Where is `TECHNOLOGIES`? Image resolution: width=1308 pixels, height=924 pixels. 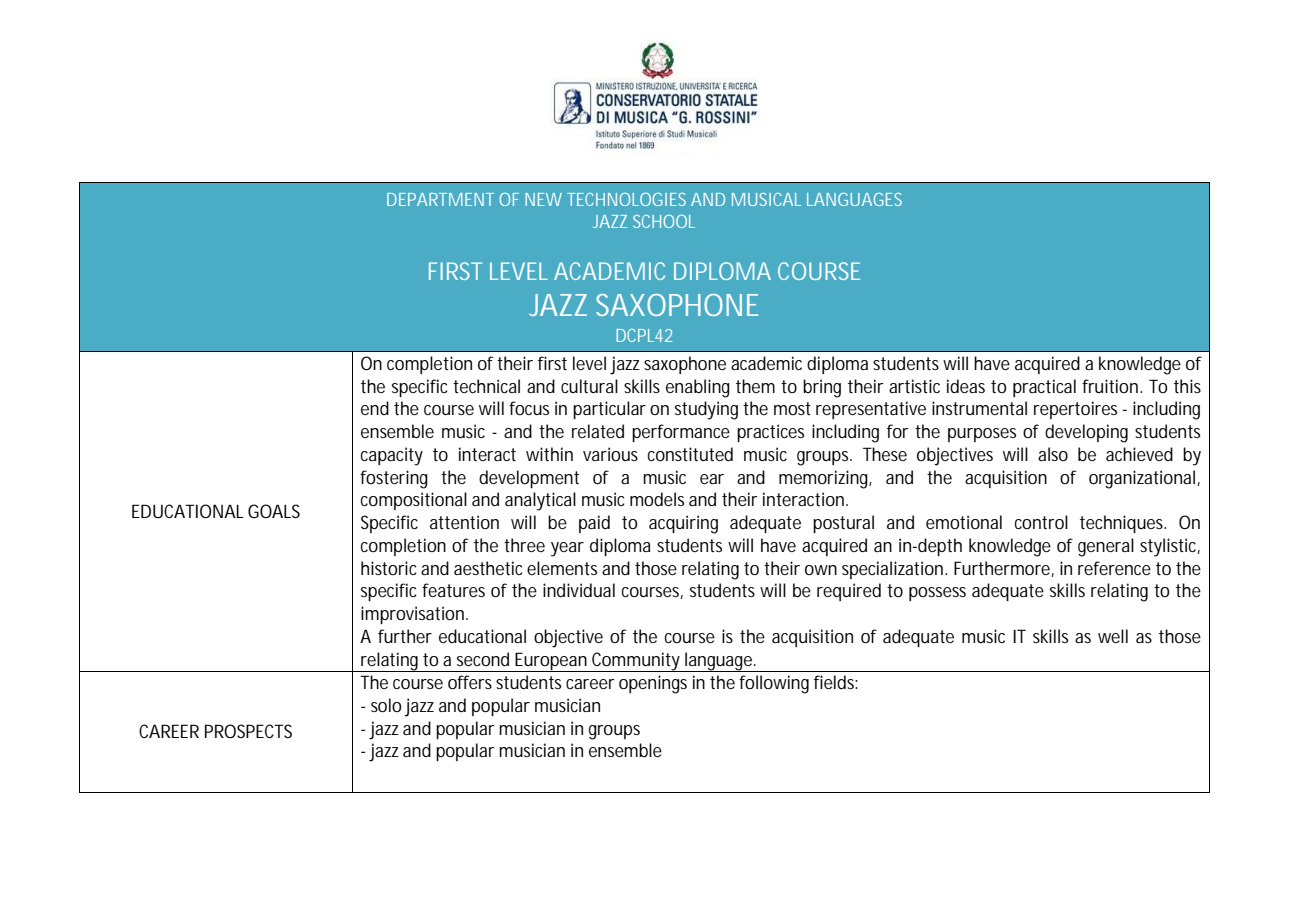
TECHNOLOGIES is located at coordinates (626, 199).
